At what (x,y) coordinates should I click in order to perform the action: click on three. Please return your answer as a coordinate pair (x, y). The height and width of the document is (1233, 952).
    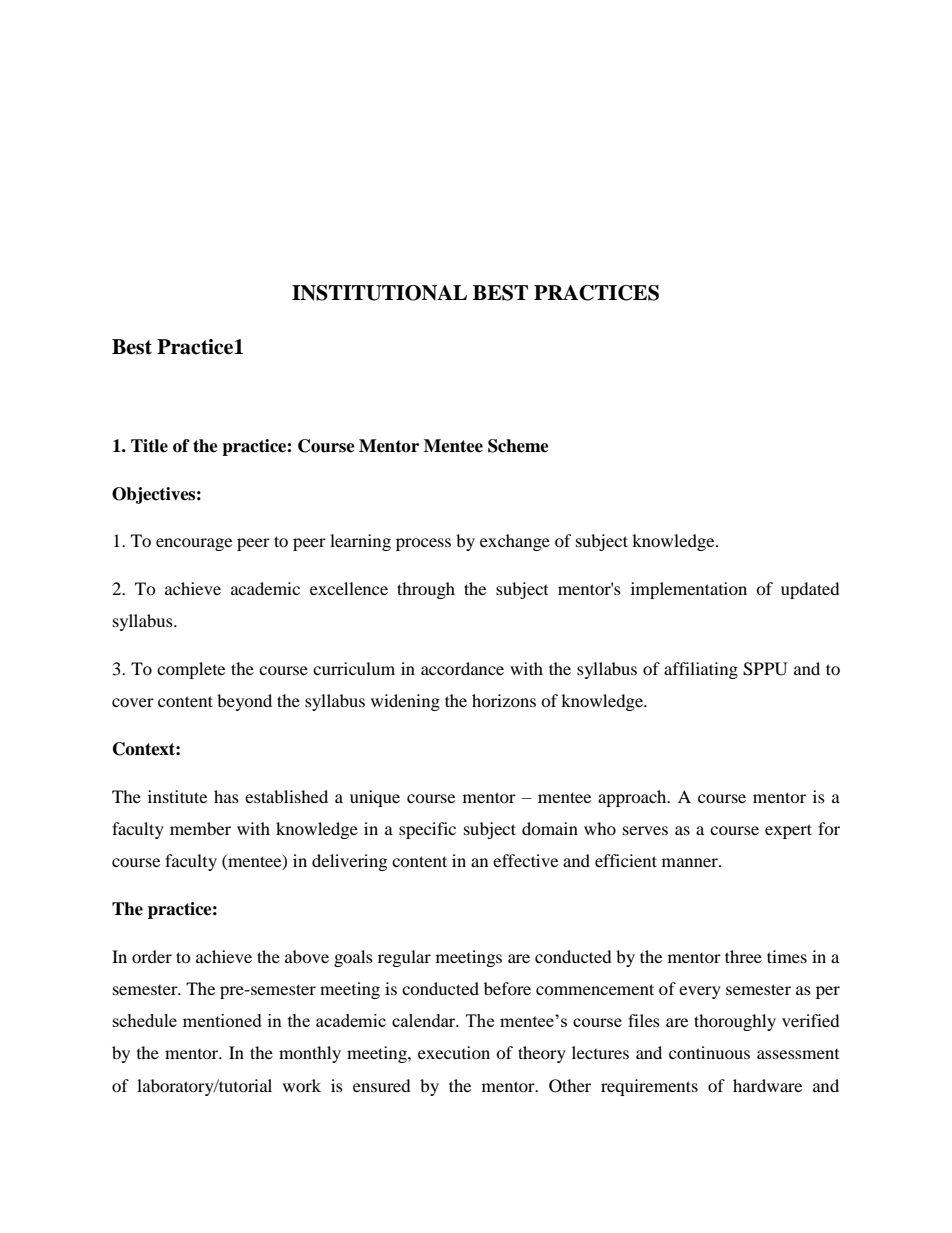
    Looking at the image, I should click on (743, 956).
